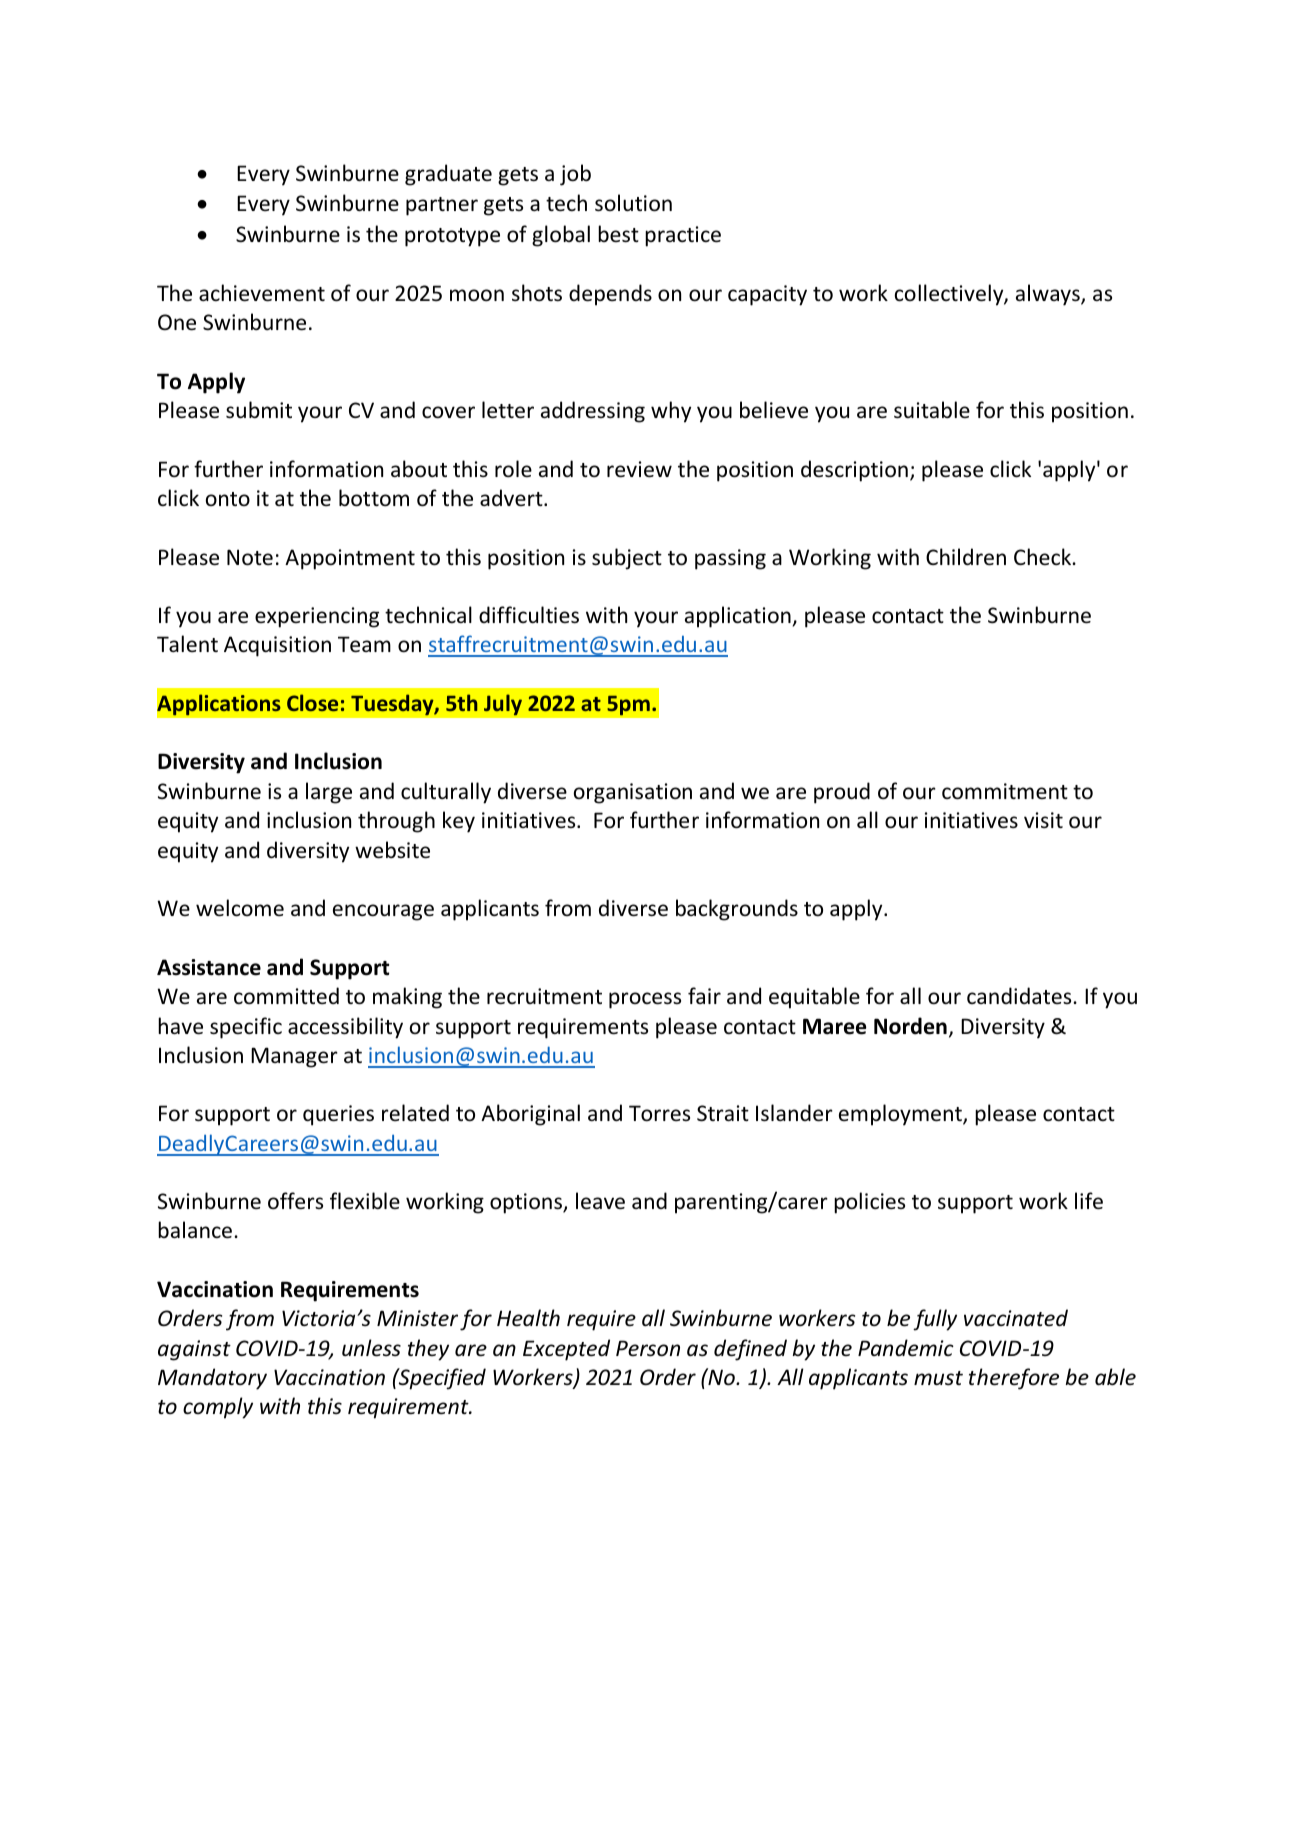 The height and width of the page is (1837, 1299). Describe the element at coordinates (329, 793) in the page. I see `large` at that location.
